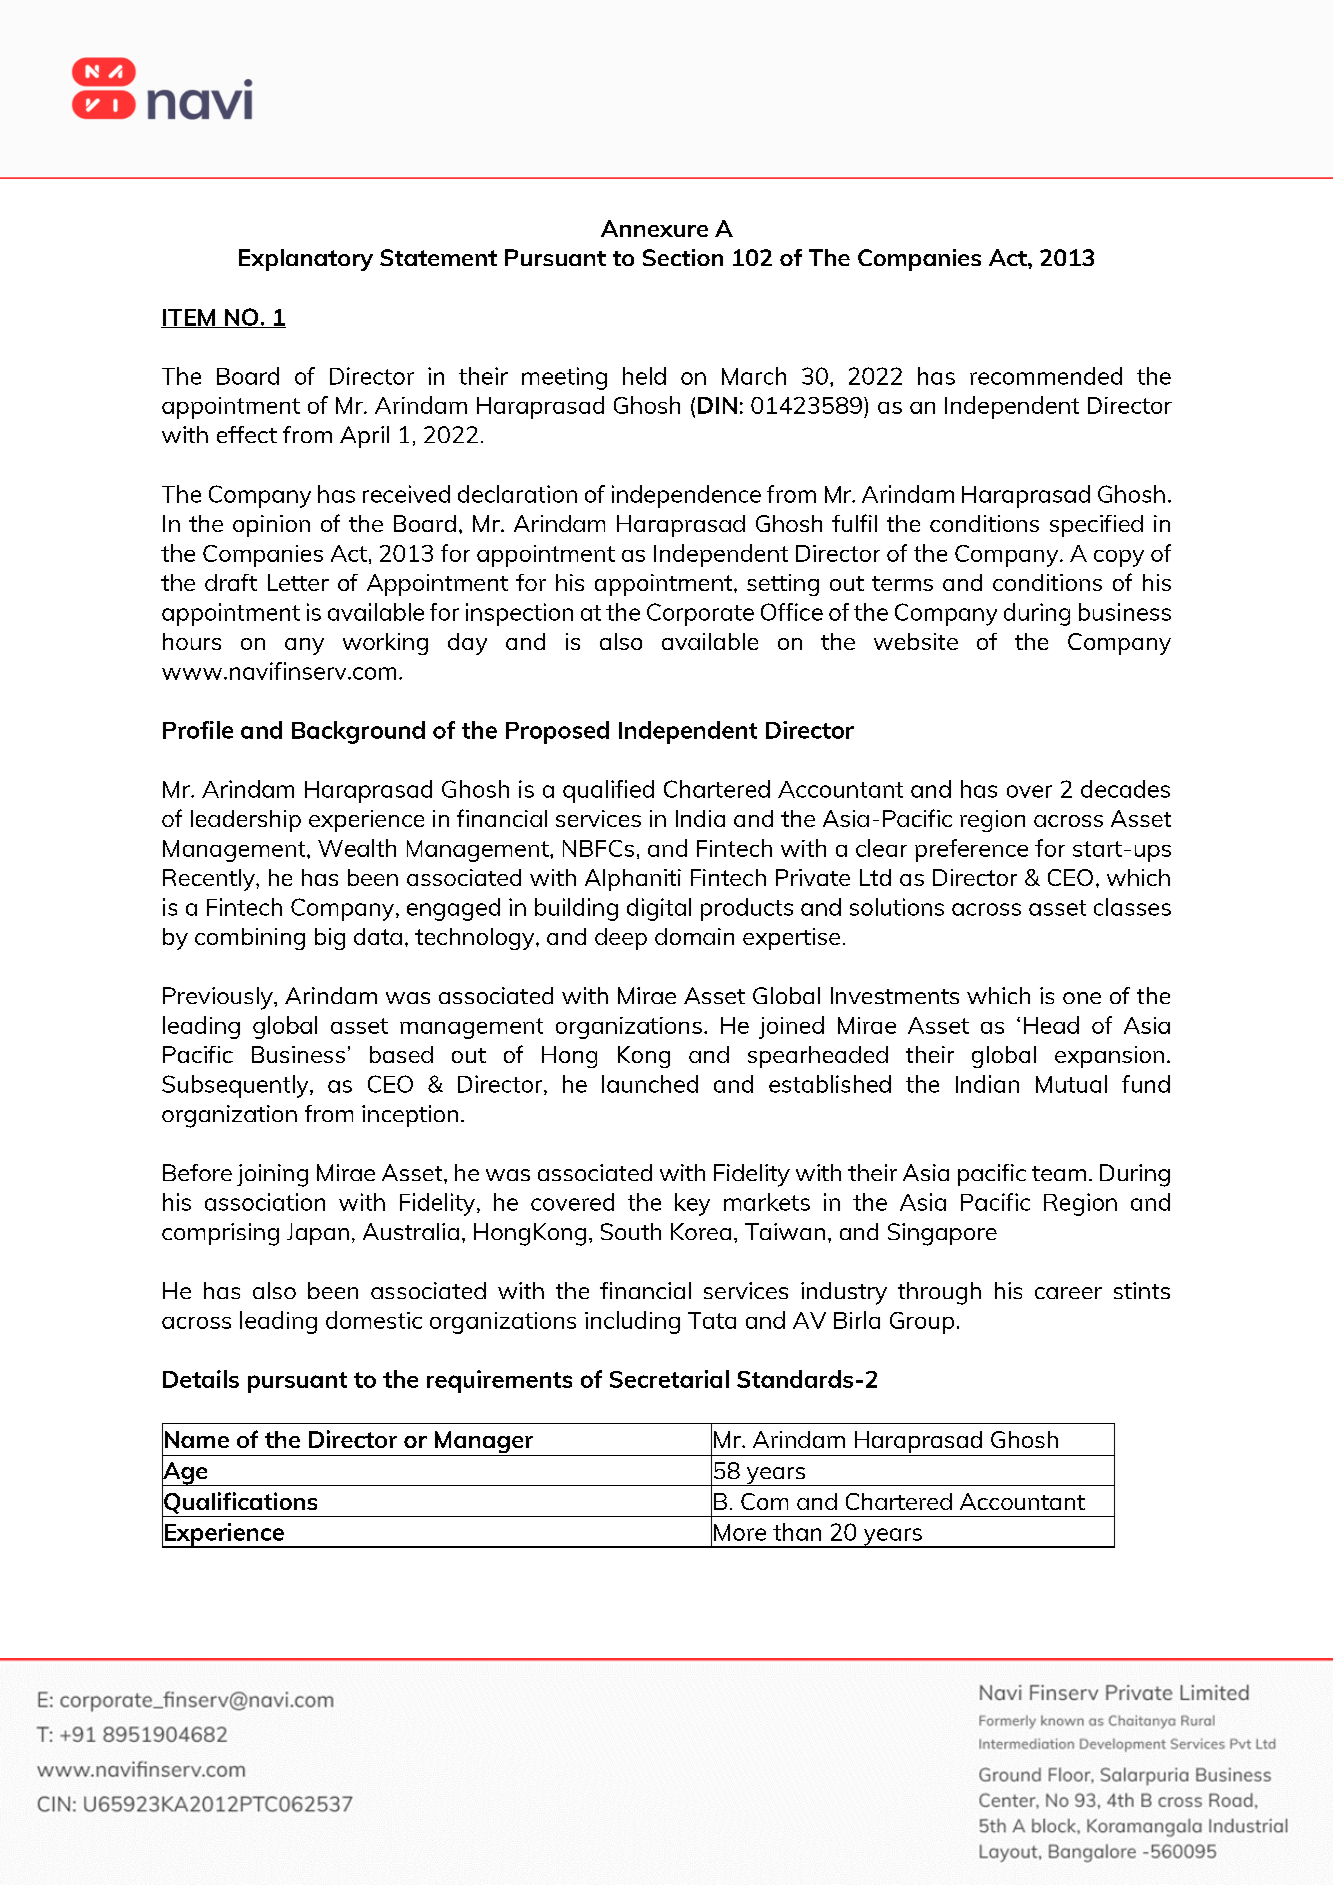  Describe the element at coordinates (306, 260) in the page. I see `Explanatory` at that location.
